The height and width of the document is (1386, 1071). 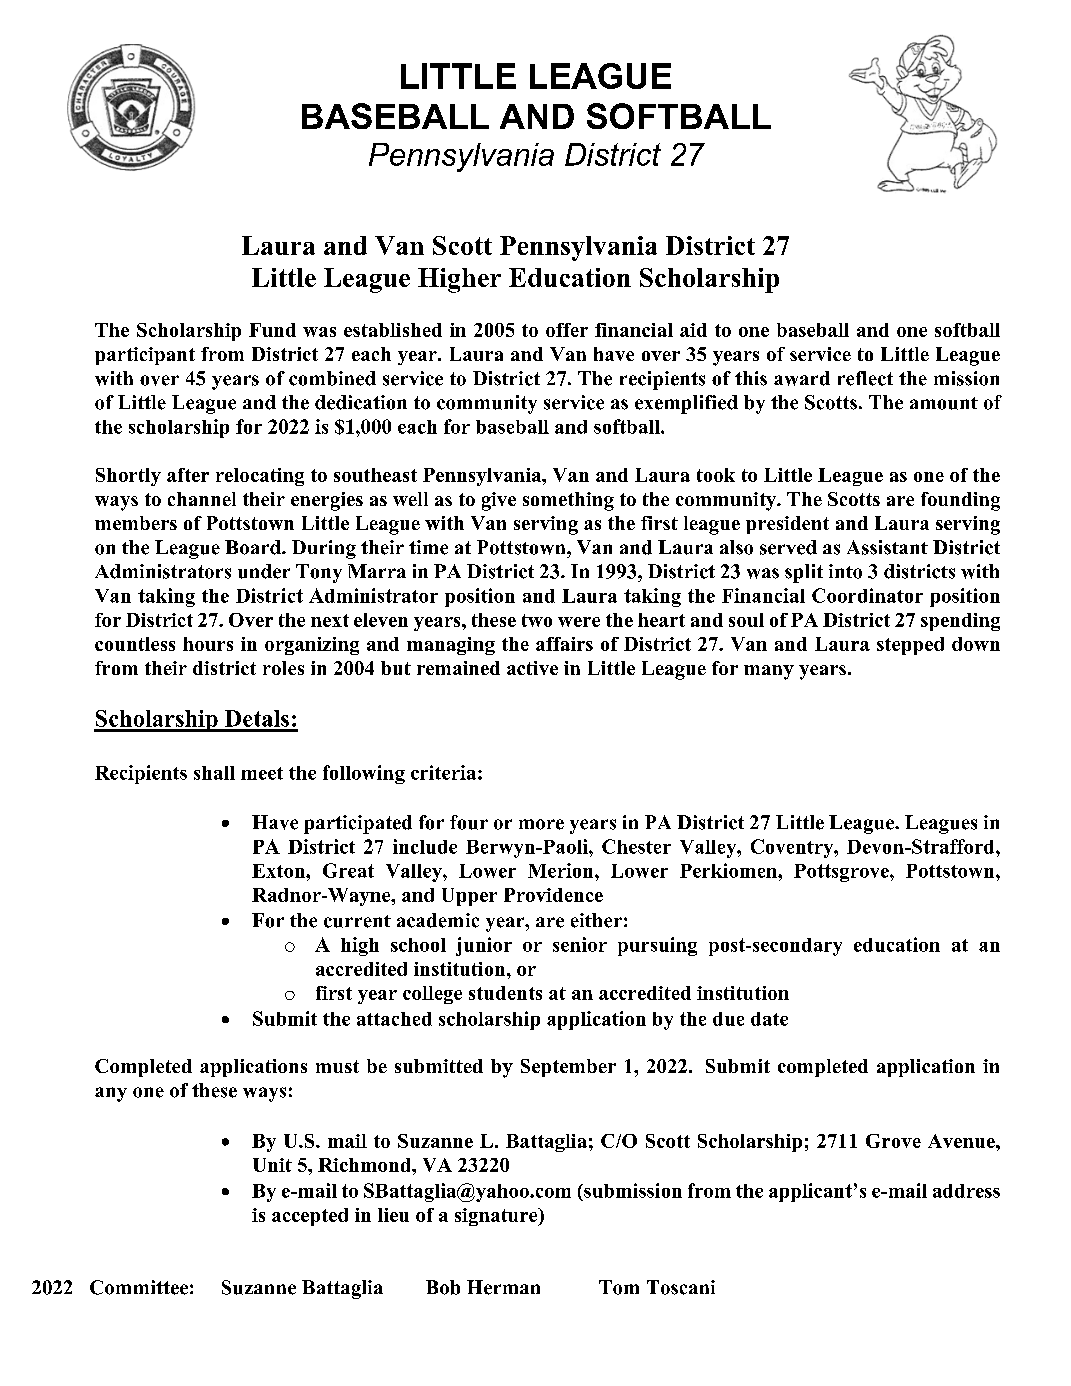 I want to click on two, so click(x=537, y=620).
